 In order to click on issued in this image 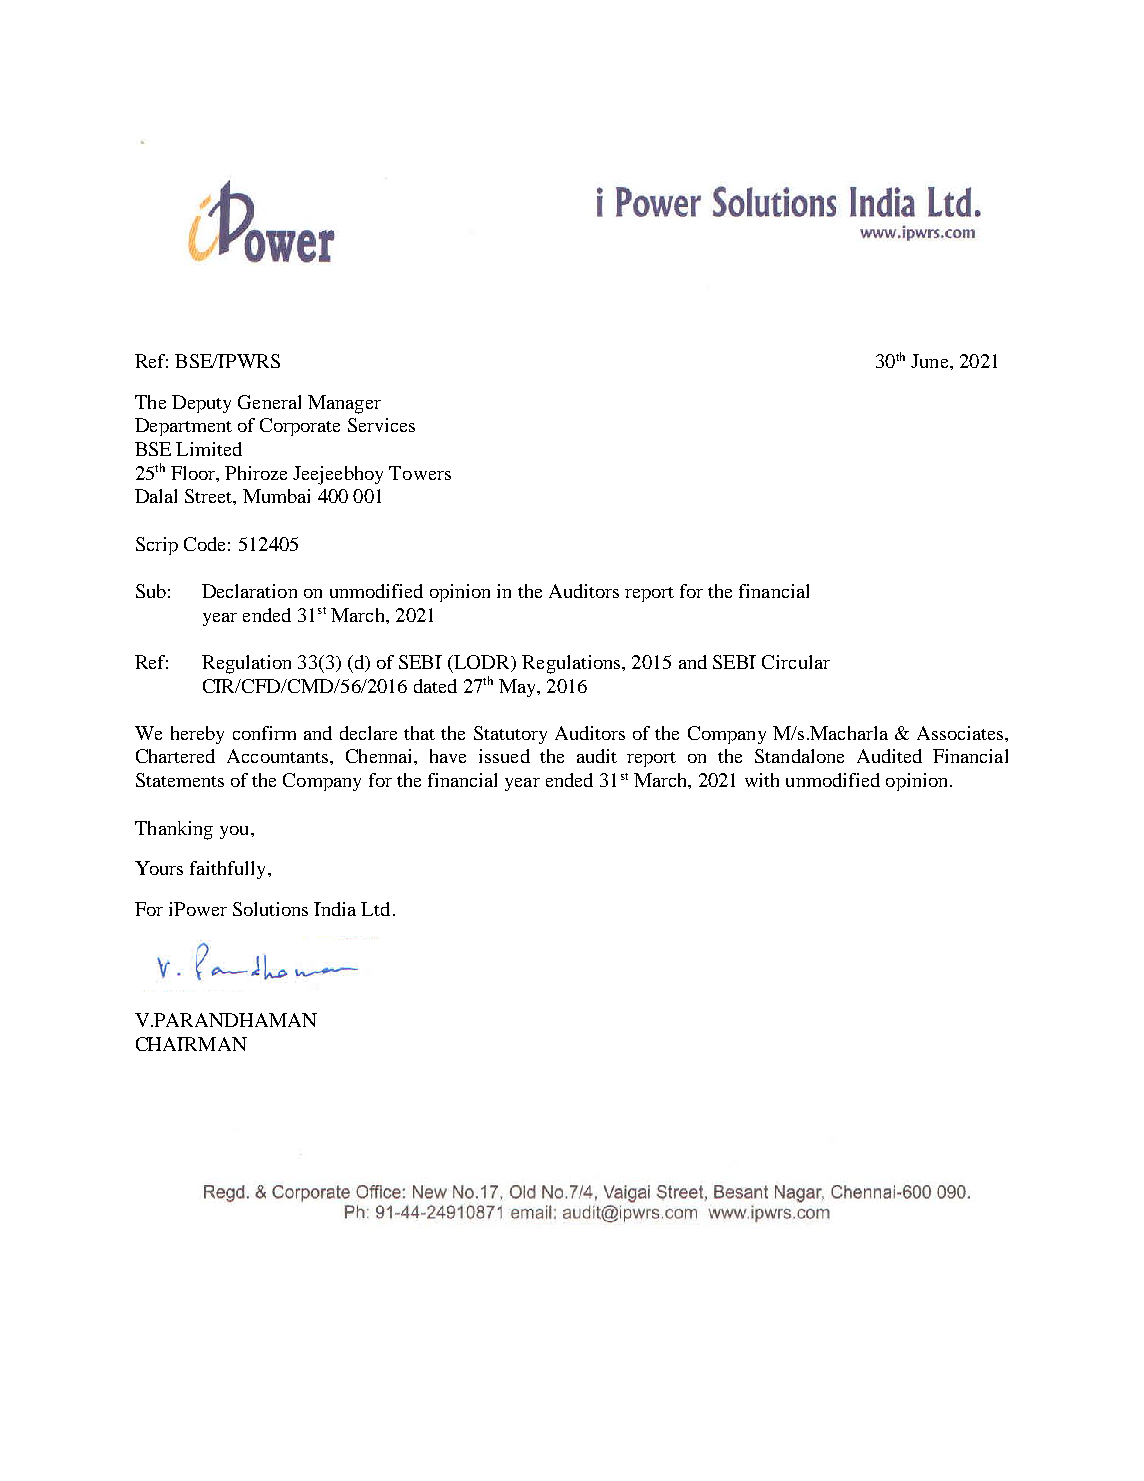, I will do `click(504, 756)`.
